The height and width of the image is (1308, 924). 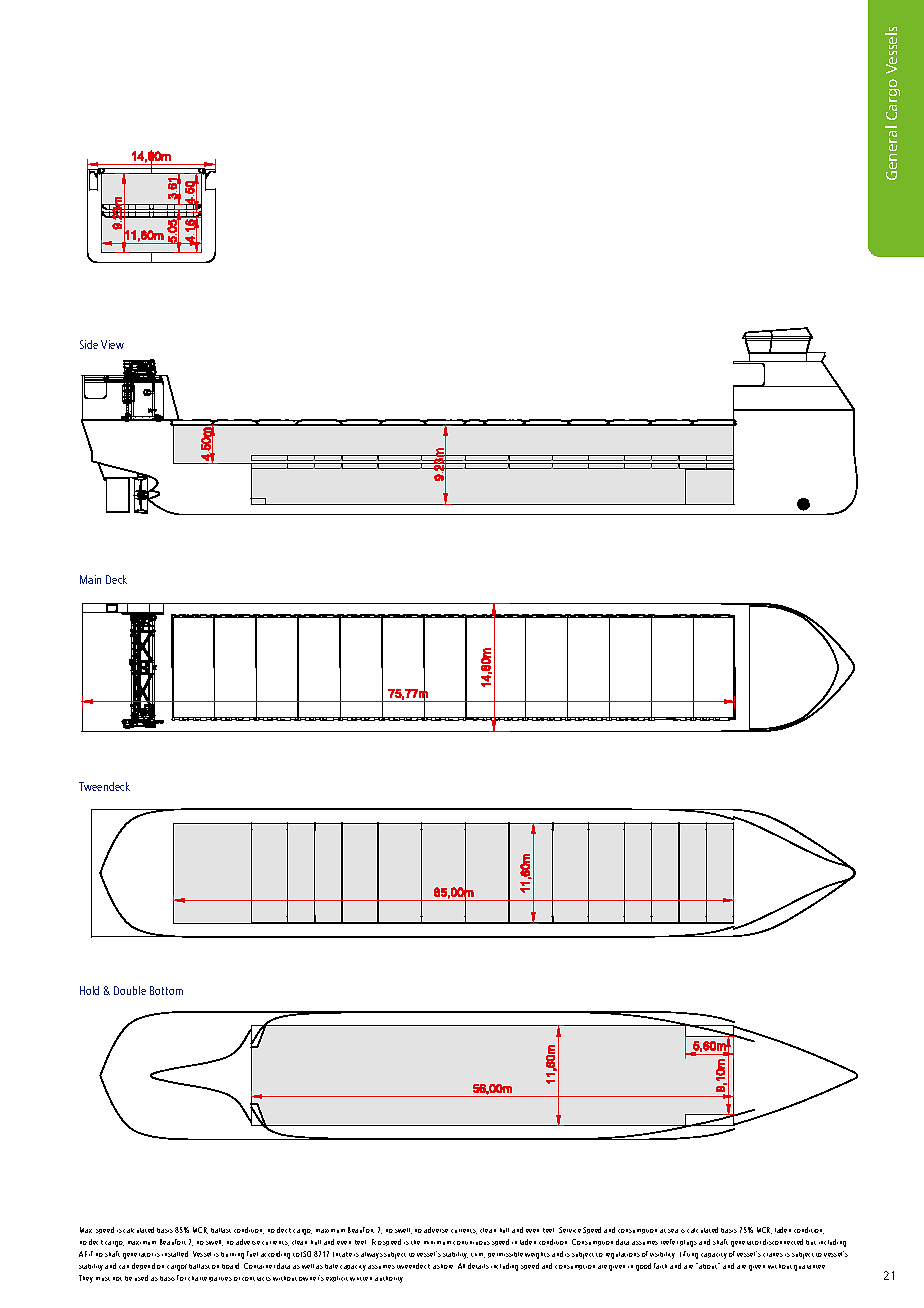 I want to click on burning, so click(x=232, y=1255).
